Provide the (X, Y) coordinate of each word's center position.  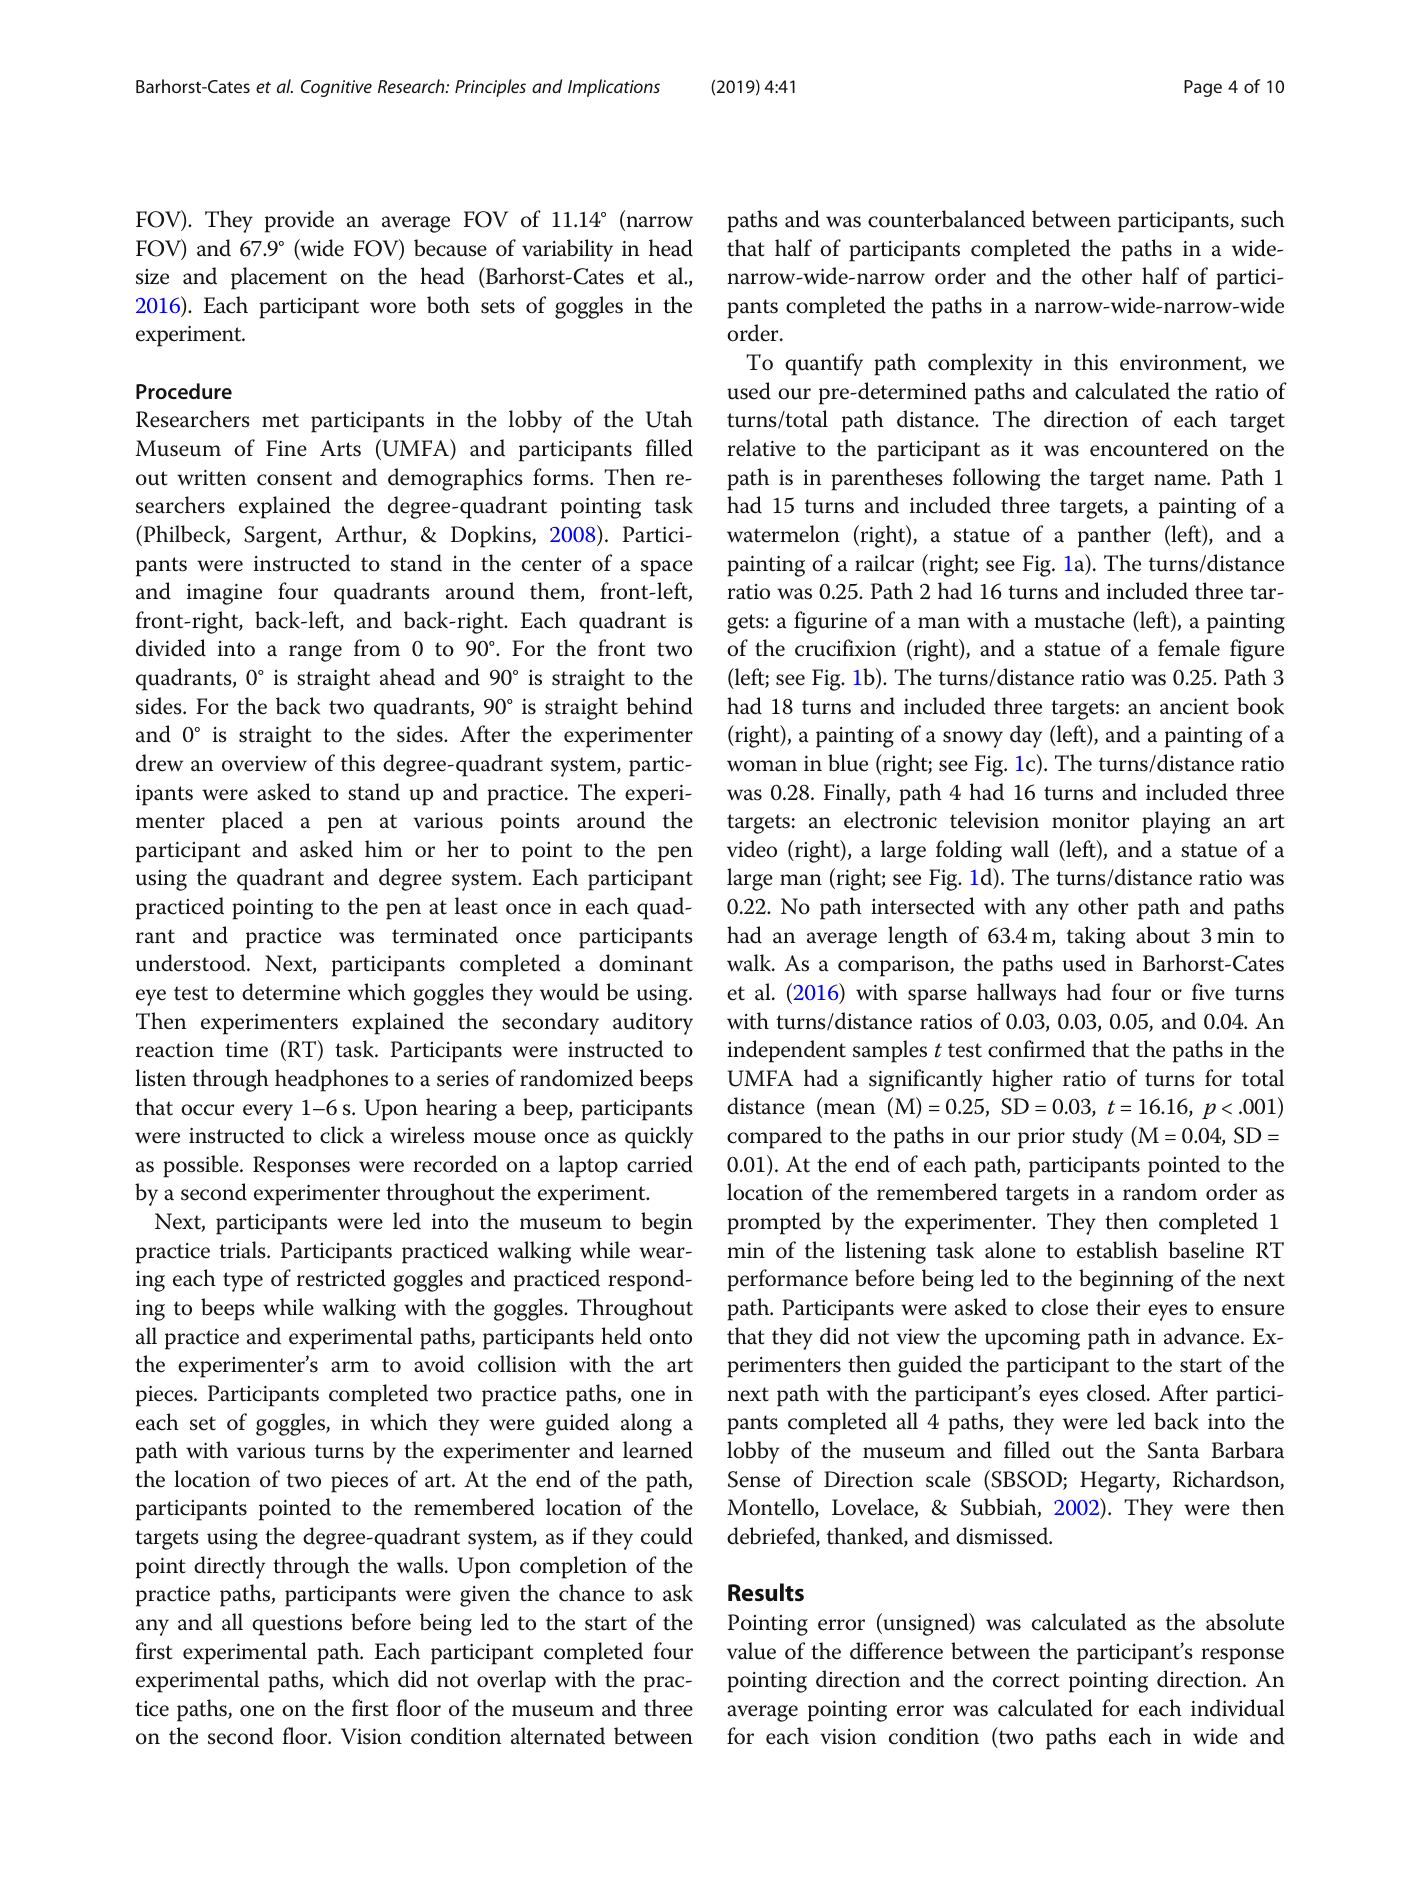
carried (660, 1164)
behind (660, 706)
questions (297, 1625)
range (315, 653)
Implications (614, 88)
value (751, 1651)
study (1097, 1137)
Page (1203, 88)
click (342, 1135)
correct (1026, 1680)
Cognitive (336, 88)
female (1189, 648)
